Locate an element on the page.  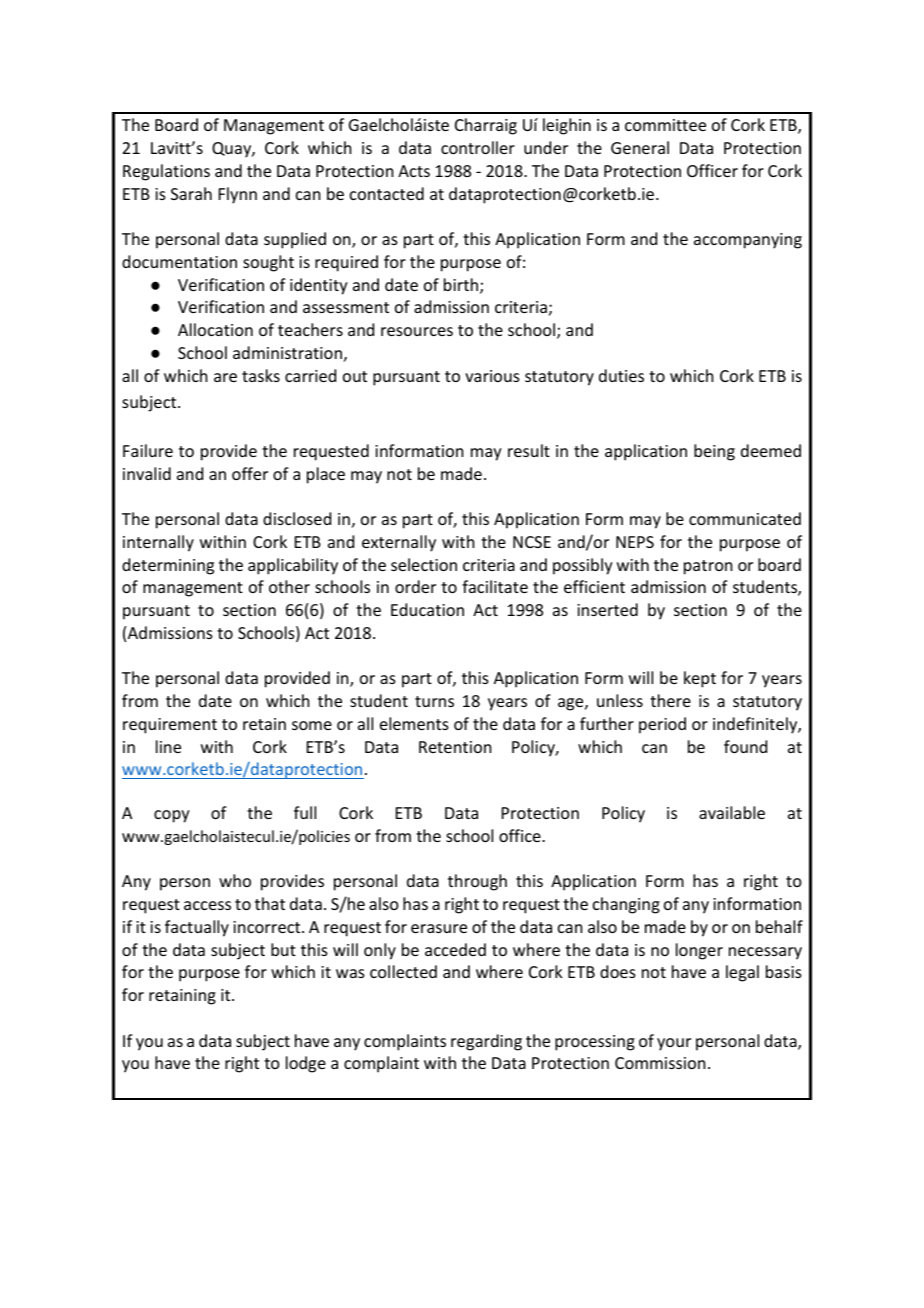
Retention is located at coordinates (455, 747).
